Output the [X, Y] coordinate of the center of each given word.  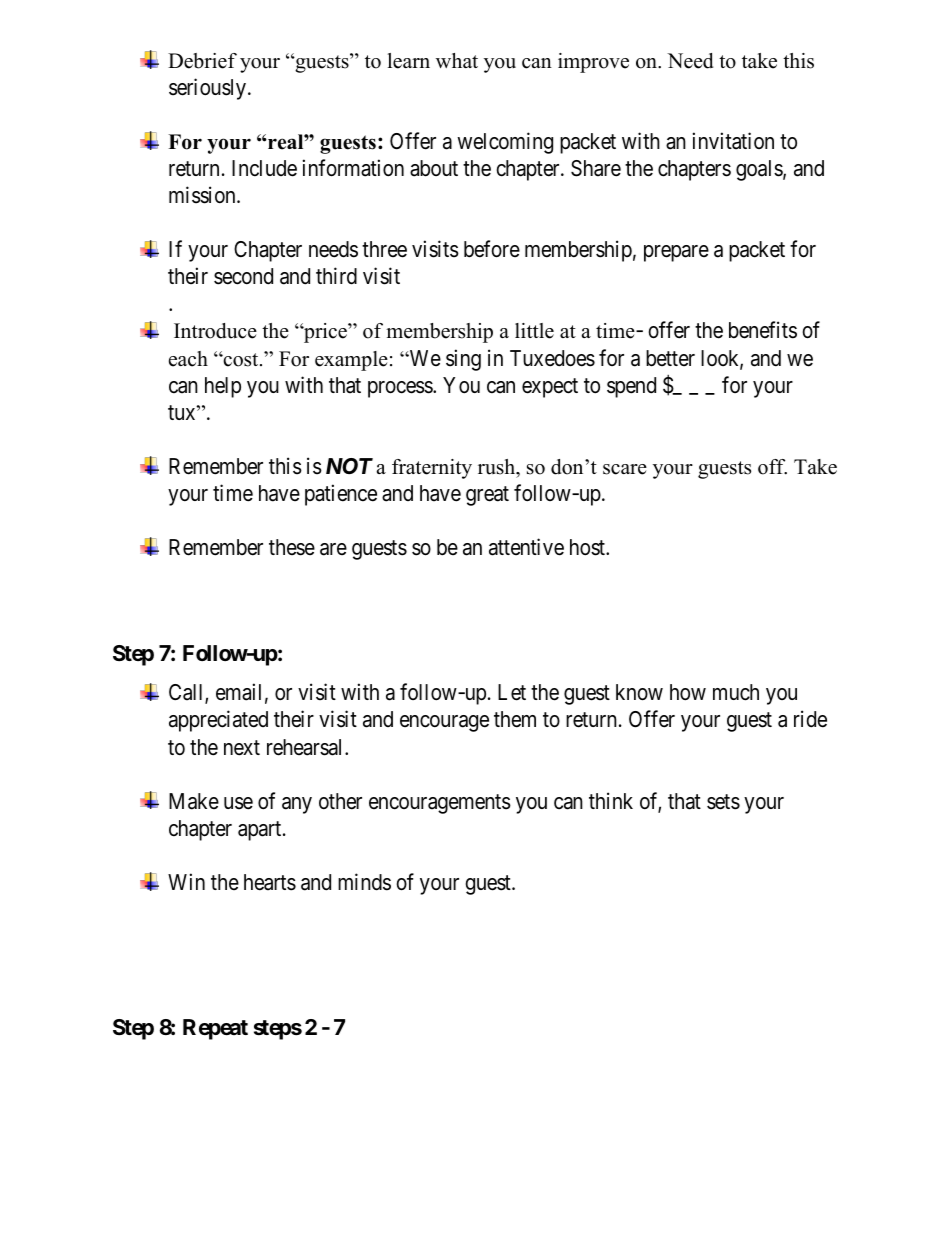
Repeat [215, 1029]
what [457, 60]
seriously [209, 89]
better [670, 358]
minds [364, 882]
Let [512, 692]
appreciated [218, 721]
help [223, 387]
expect [550, 388]
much [736, 692]
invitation [733, 141]
